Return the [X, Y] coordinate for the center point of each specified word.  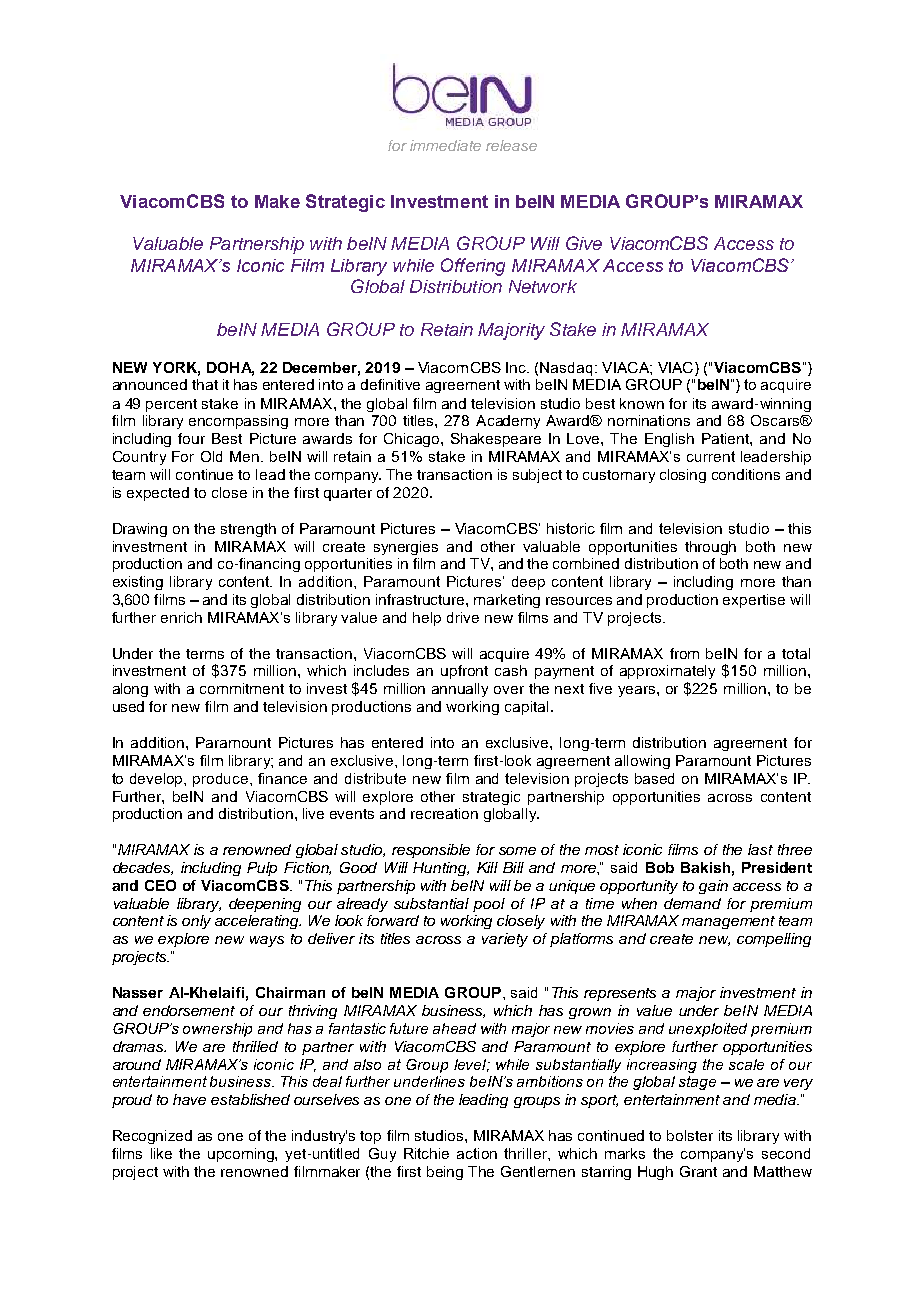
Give [584, 243]
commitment [242, 688]
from [684, 653]
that [205, 384]
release [511, 145]
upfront [464, 672]
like [161, 1153]
